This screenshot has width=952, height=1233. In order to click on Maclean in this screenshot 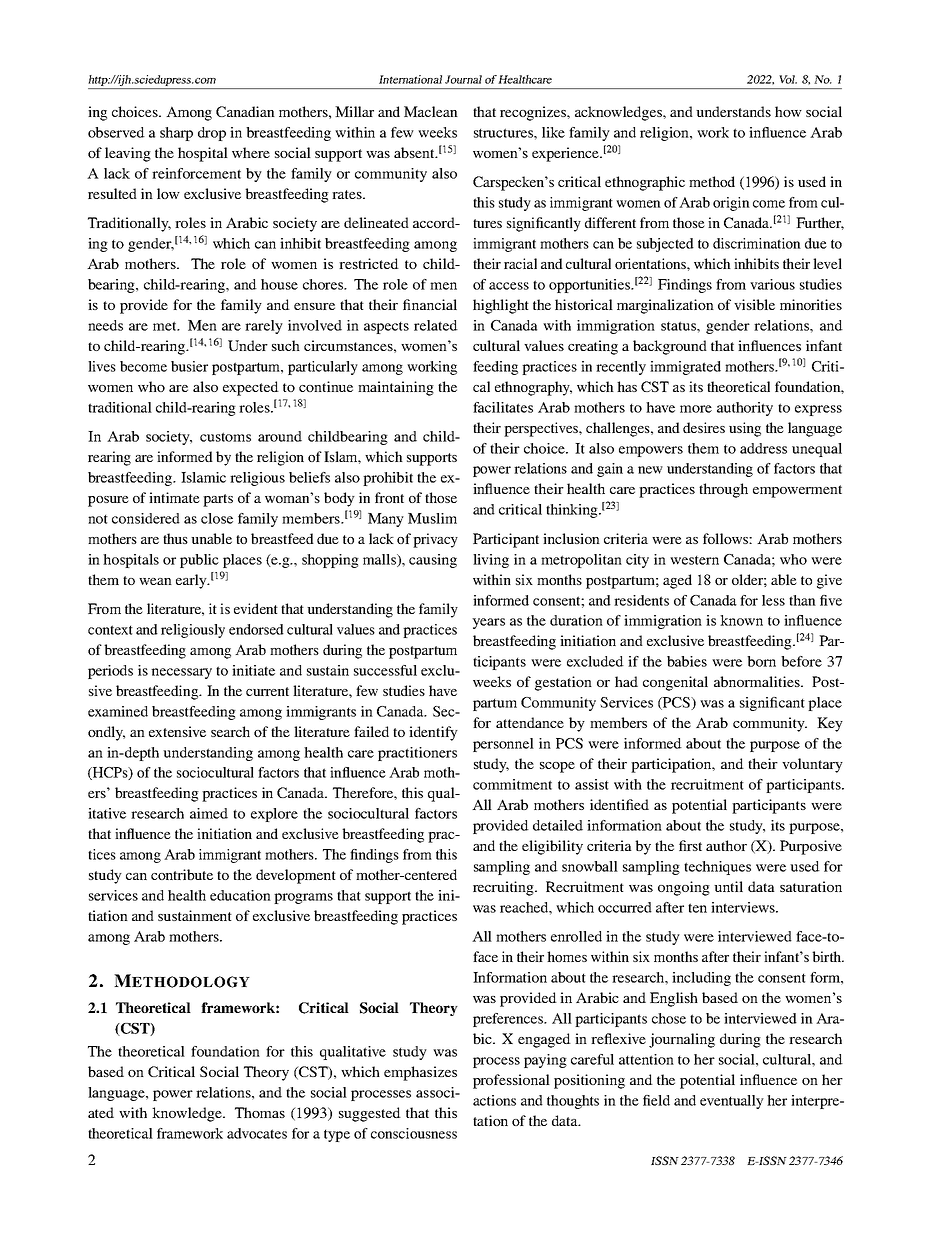, I will do `click(431, 111)`.
